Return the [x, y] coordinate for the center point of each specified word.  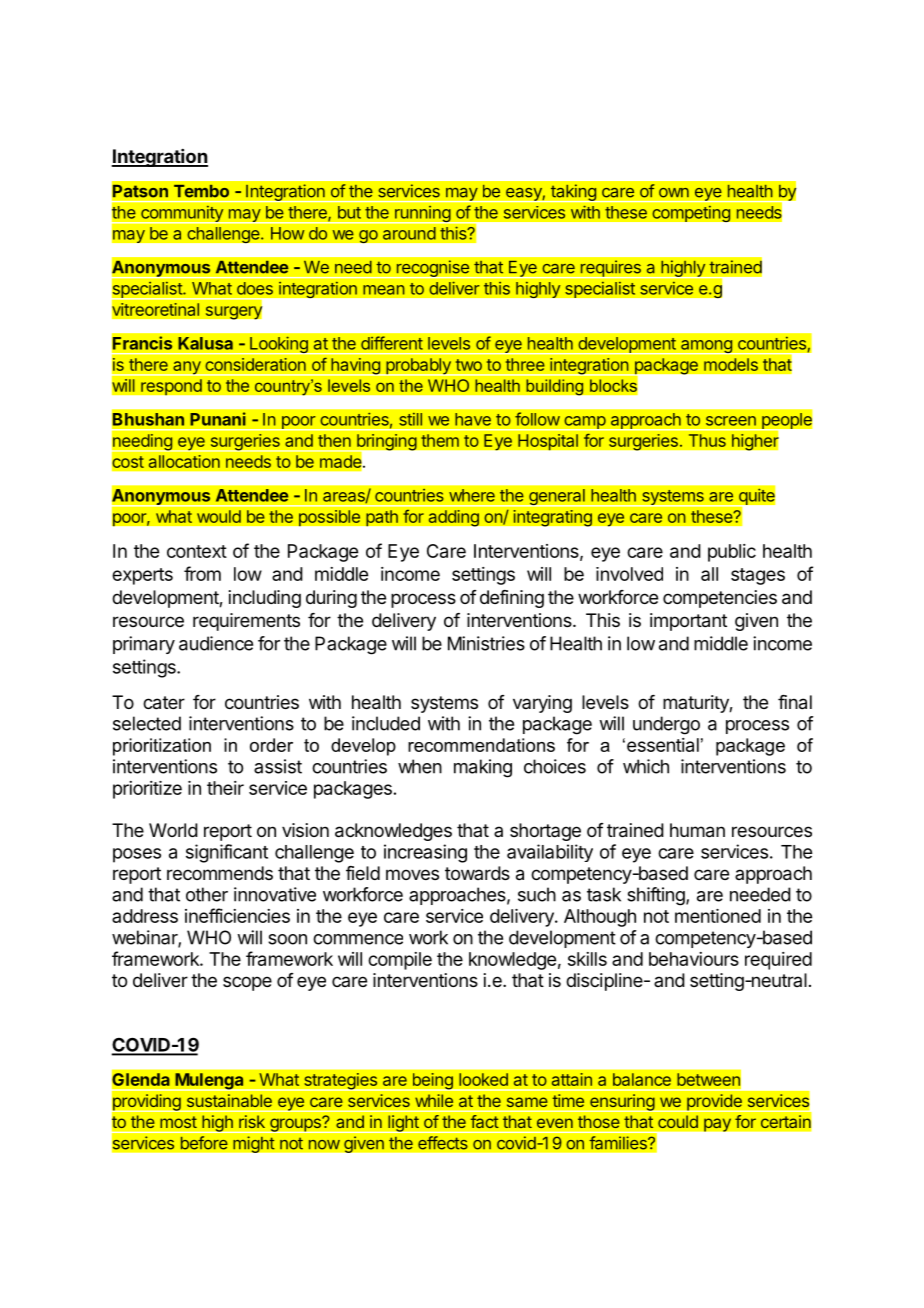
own [674, 193]
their [225, 788]
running [422, 214]
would [219, 516]
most [178, 1122]
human [697, 830]
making [483, 768]
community [182, 214]
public [732, 553]
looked [483, 1079]
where [472, 495]
